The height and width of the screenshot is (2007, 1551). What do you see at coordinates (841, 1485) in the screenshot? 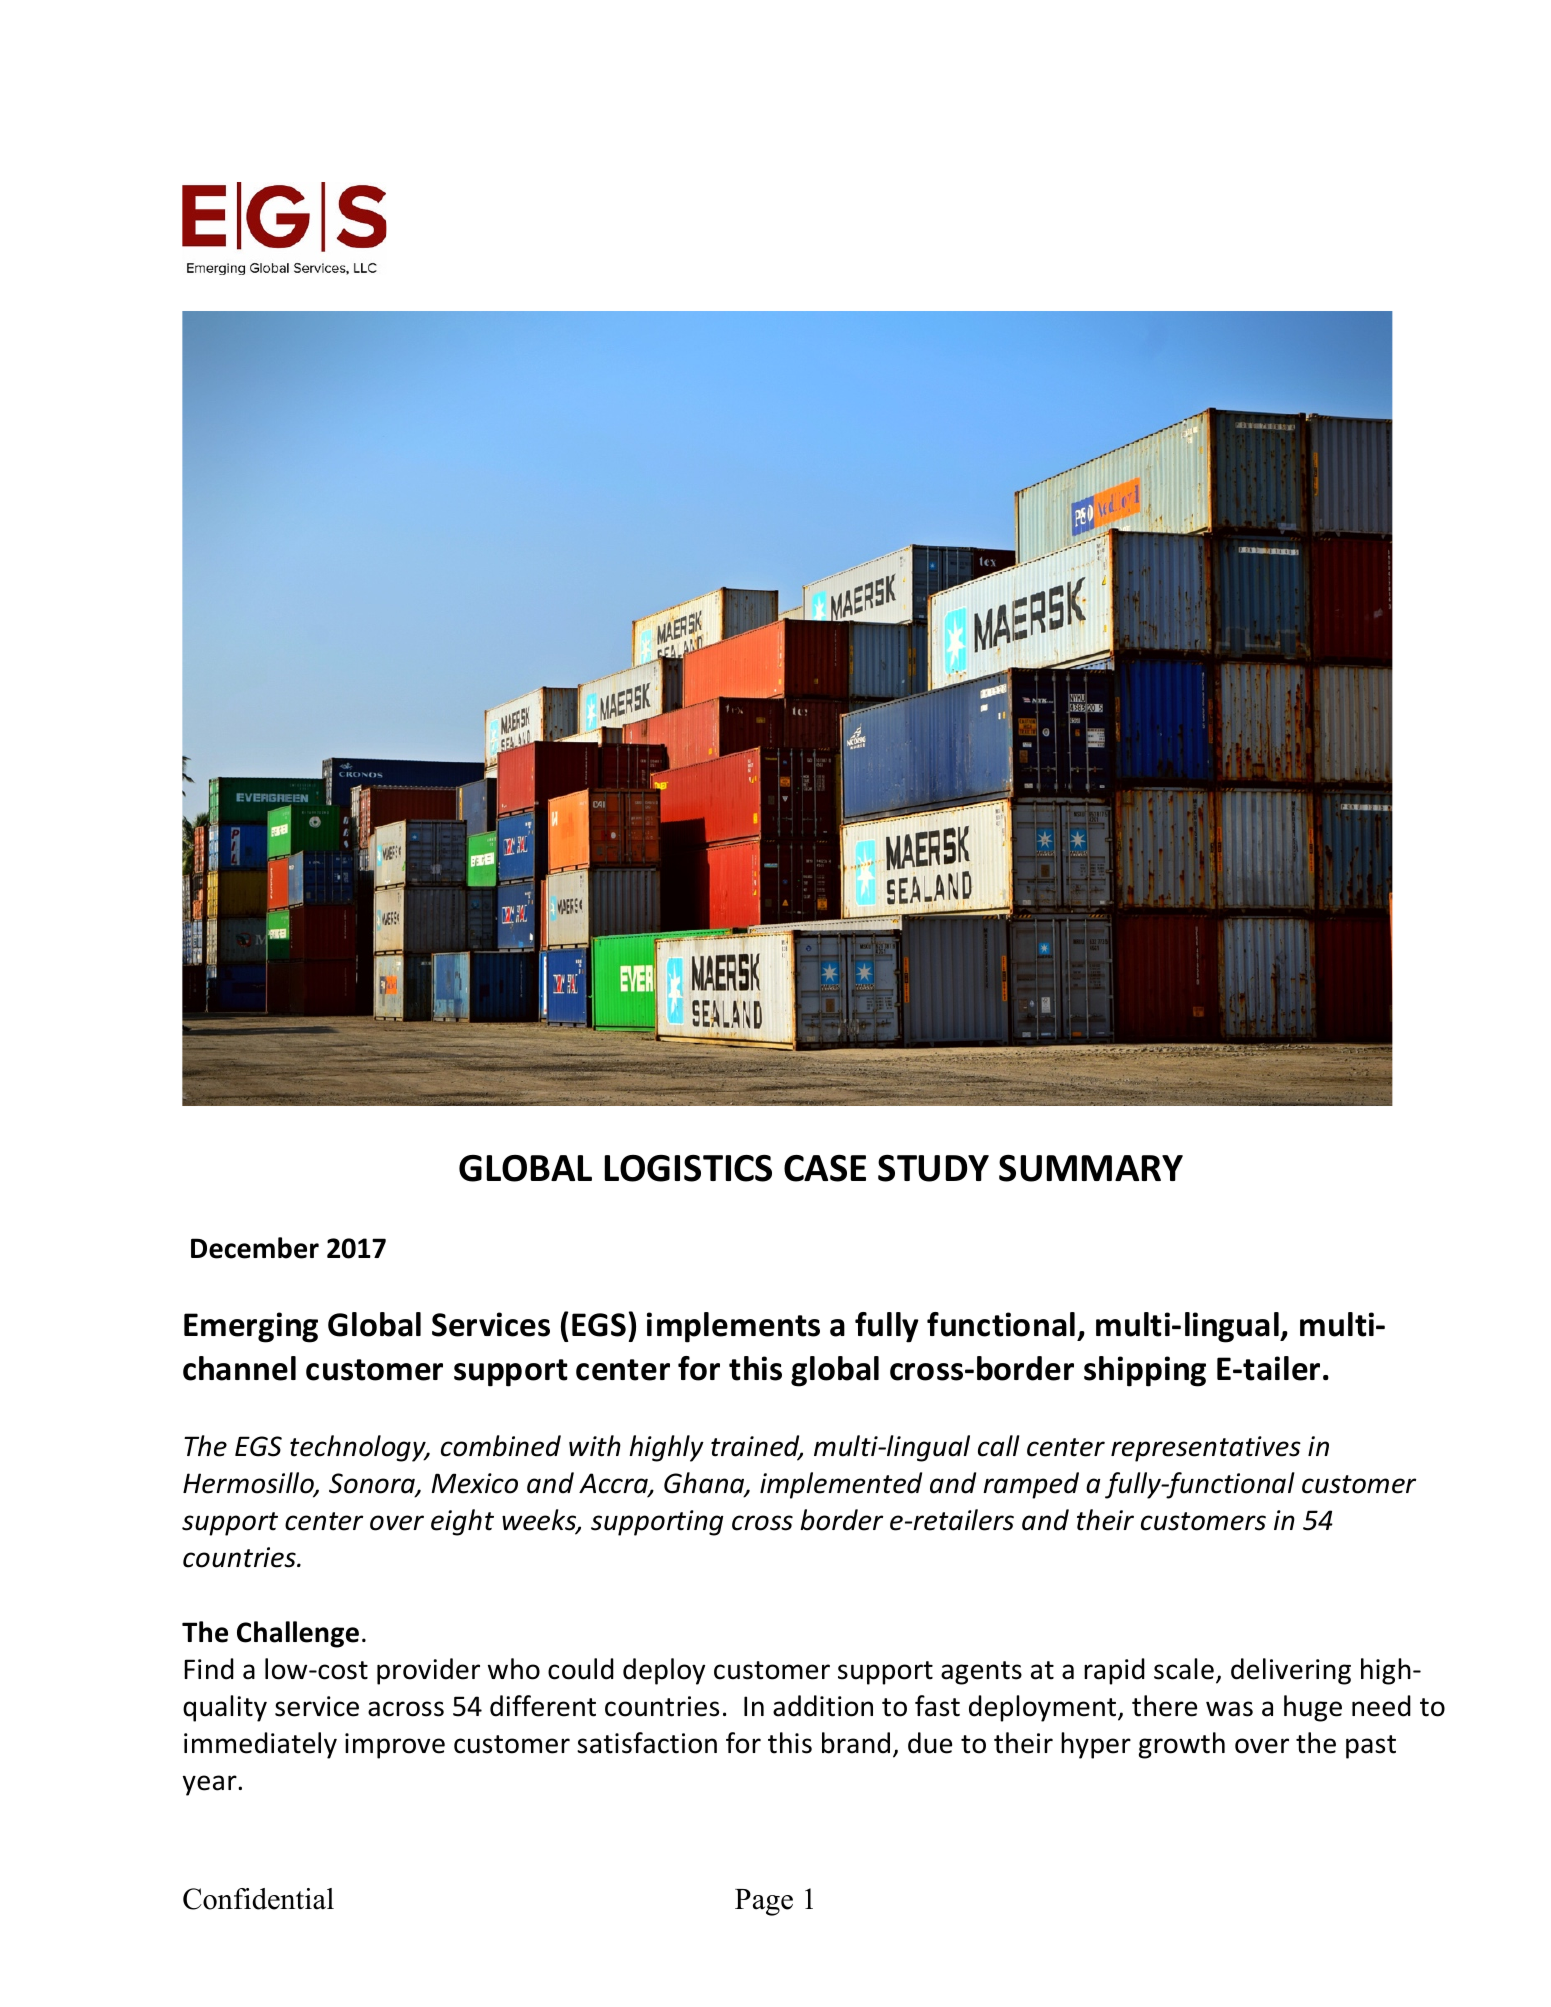
I see `implemented` at bounding box center [841, 1485].
